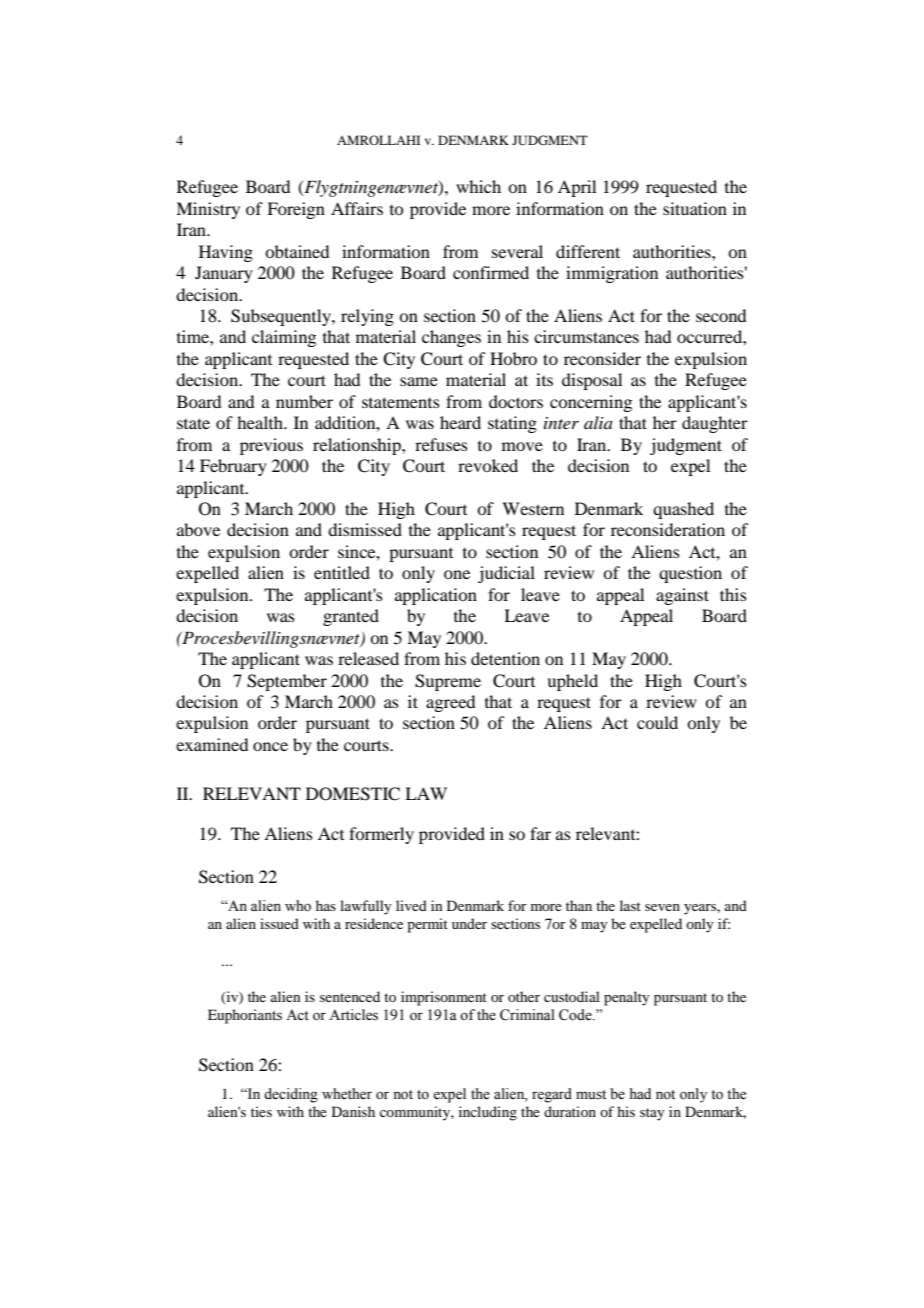 The width and height of the page is (924, 1308). I want to click on could, so click(657, 722).
